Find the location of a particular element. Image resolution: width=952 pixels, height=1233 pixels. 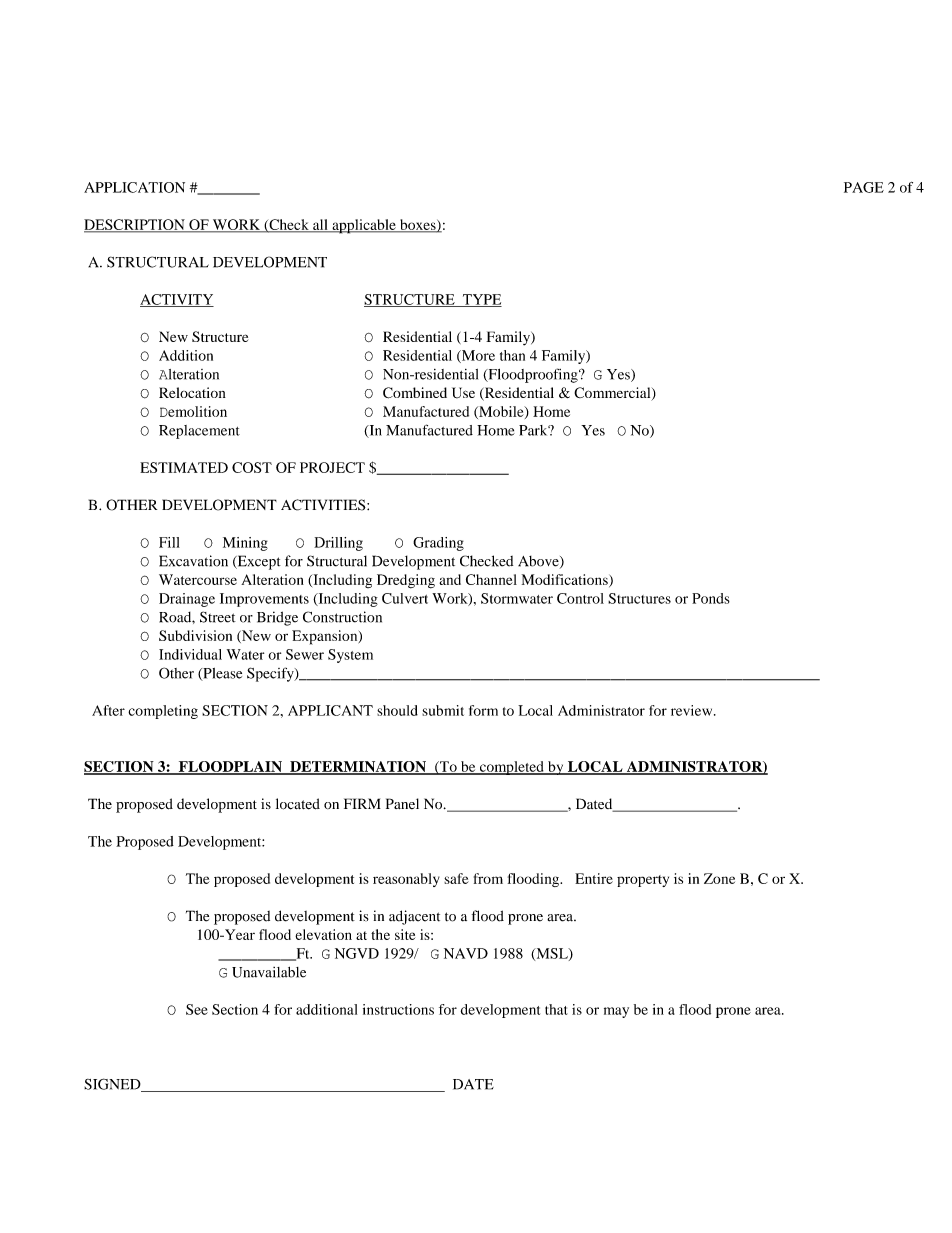

DESCRIPTION is located at coordinates (135, 225).
